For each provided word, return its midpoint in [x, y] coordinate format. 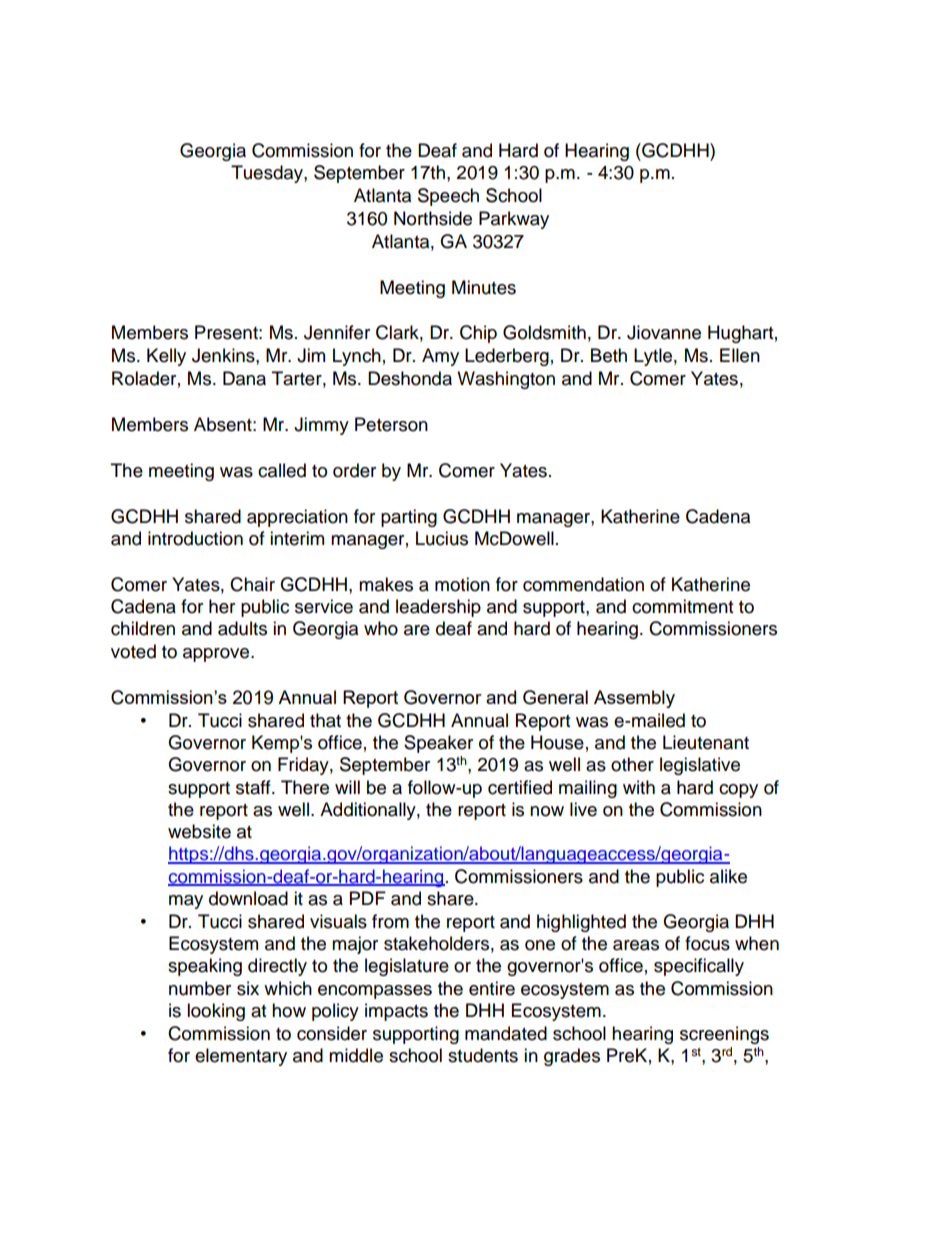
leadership [438, 608]
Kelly [166, 357]
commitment [682, 606]
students [483, 1055]
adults [242, 628]
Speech [448, 197]
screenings [724, 1035]
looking [216, 1012]
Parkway [514, 220]
